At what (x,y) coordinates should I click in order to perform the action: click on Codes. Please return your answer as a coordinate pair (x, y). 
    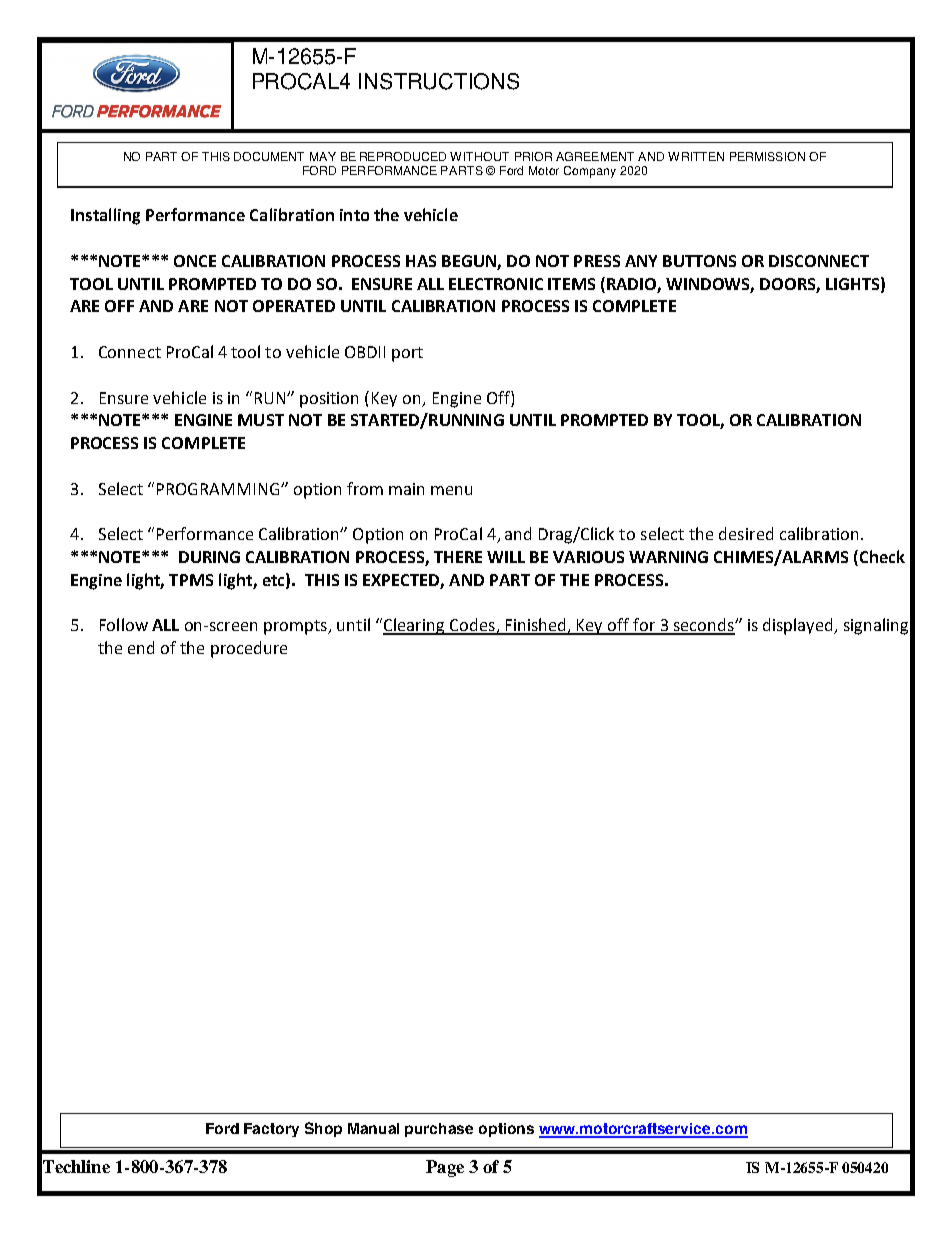
    Looking at the image, I should click on (472, 626).
